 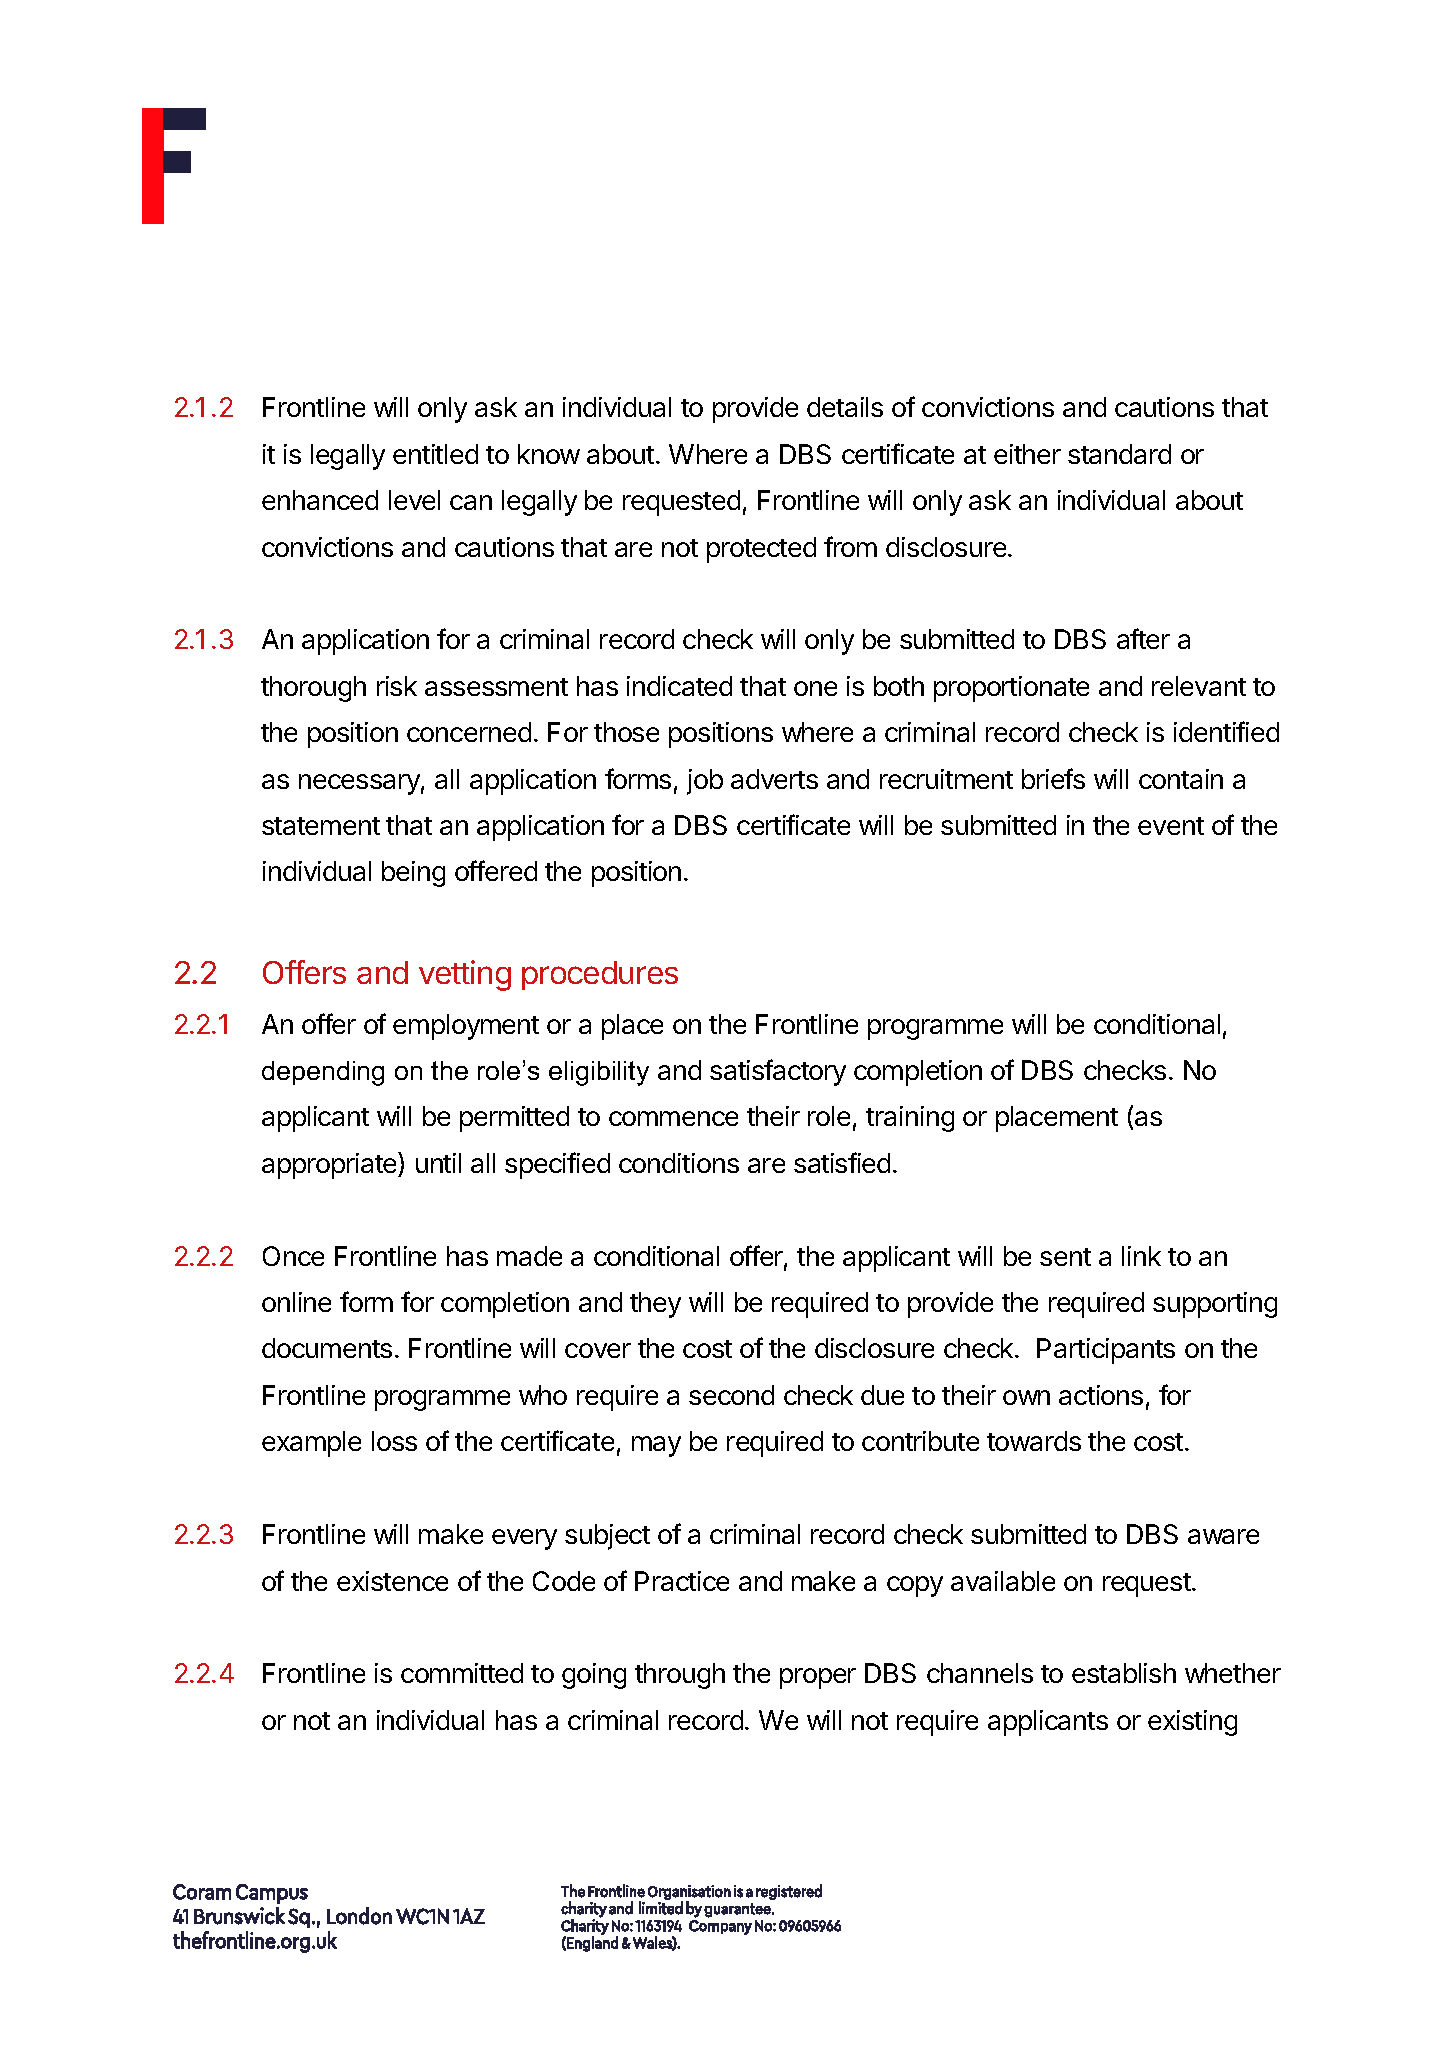 What do you see at coordinates (397, 686) in the screenshot?
I see `risk` at bounding box center [397, 686].
